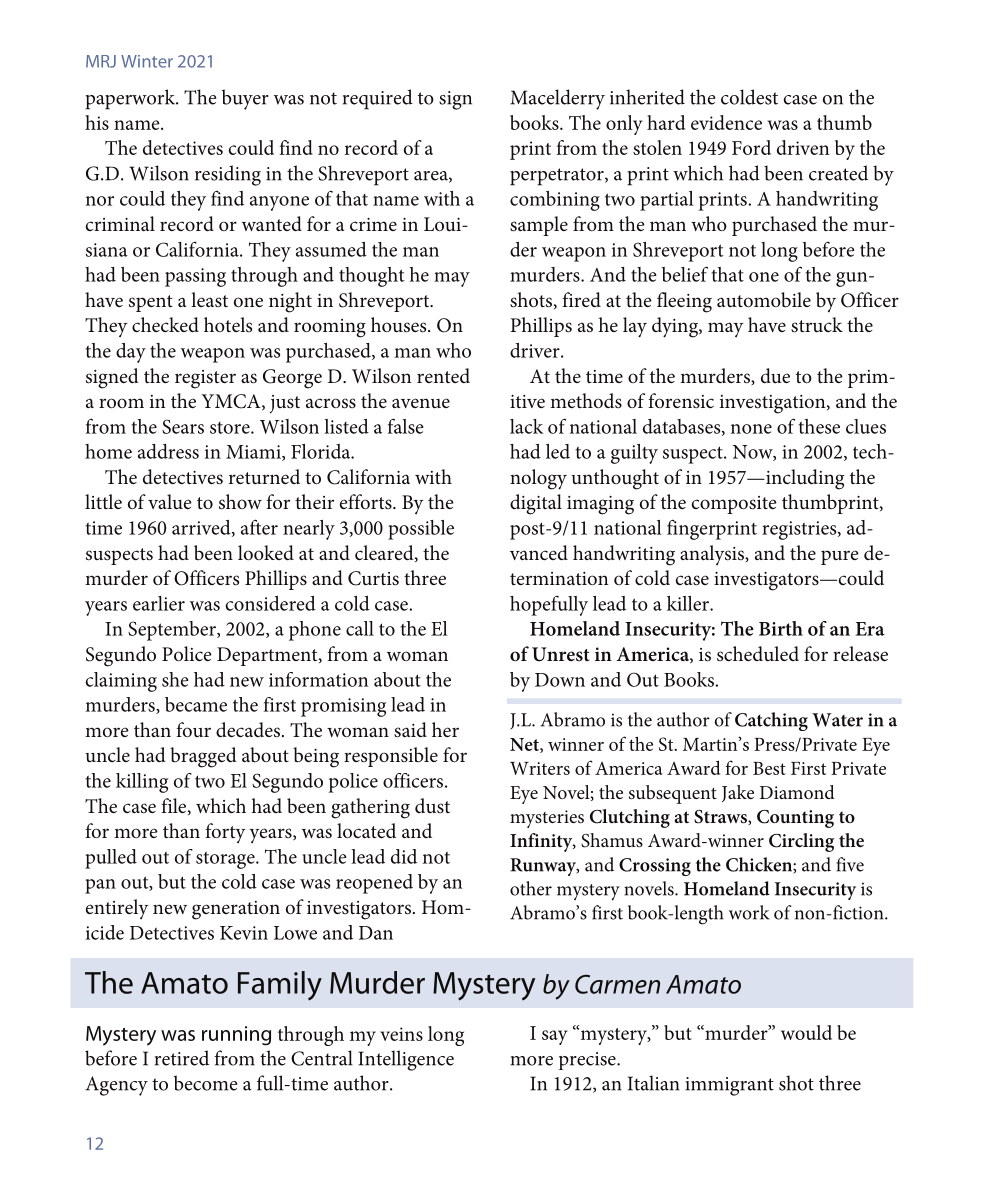  What do you see at coordinates (406, 1060) in the screenshot?
I see `Intelligence` at bounding box center [406, 1060].
